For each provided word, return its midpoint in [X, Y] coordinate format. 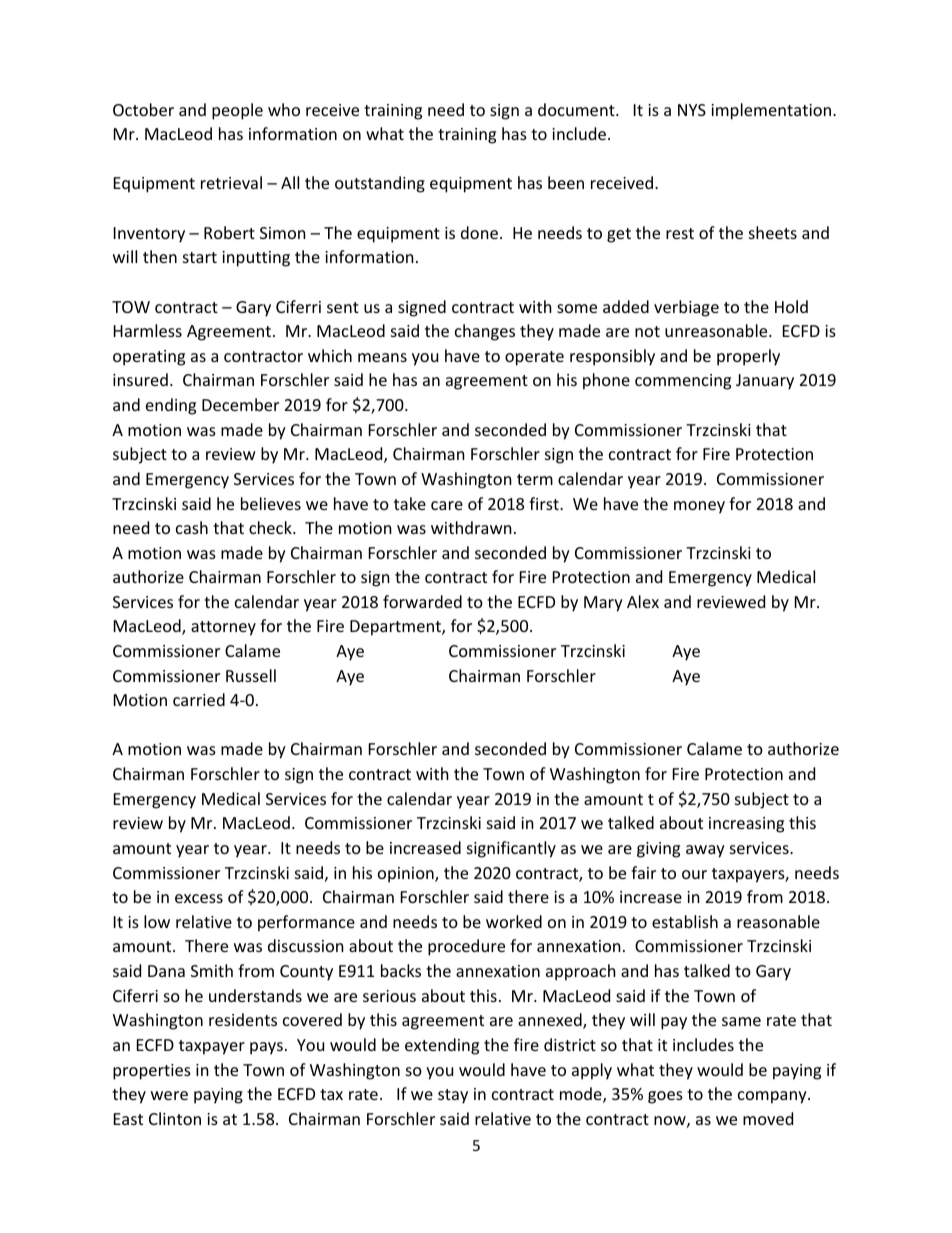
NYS [692, 110]
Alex [643, 601]
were [169, 1095]
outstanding [380, 184]
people [237, 111]
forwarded [422, 601]
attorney [223, 628]
